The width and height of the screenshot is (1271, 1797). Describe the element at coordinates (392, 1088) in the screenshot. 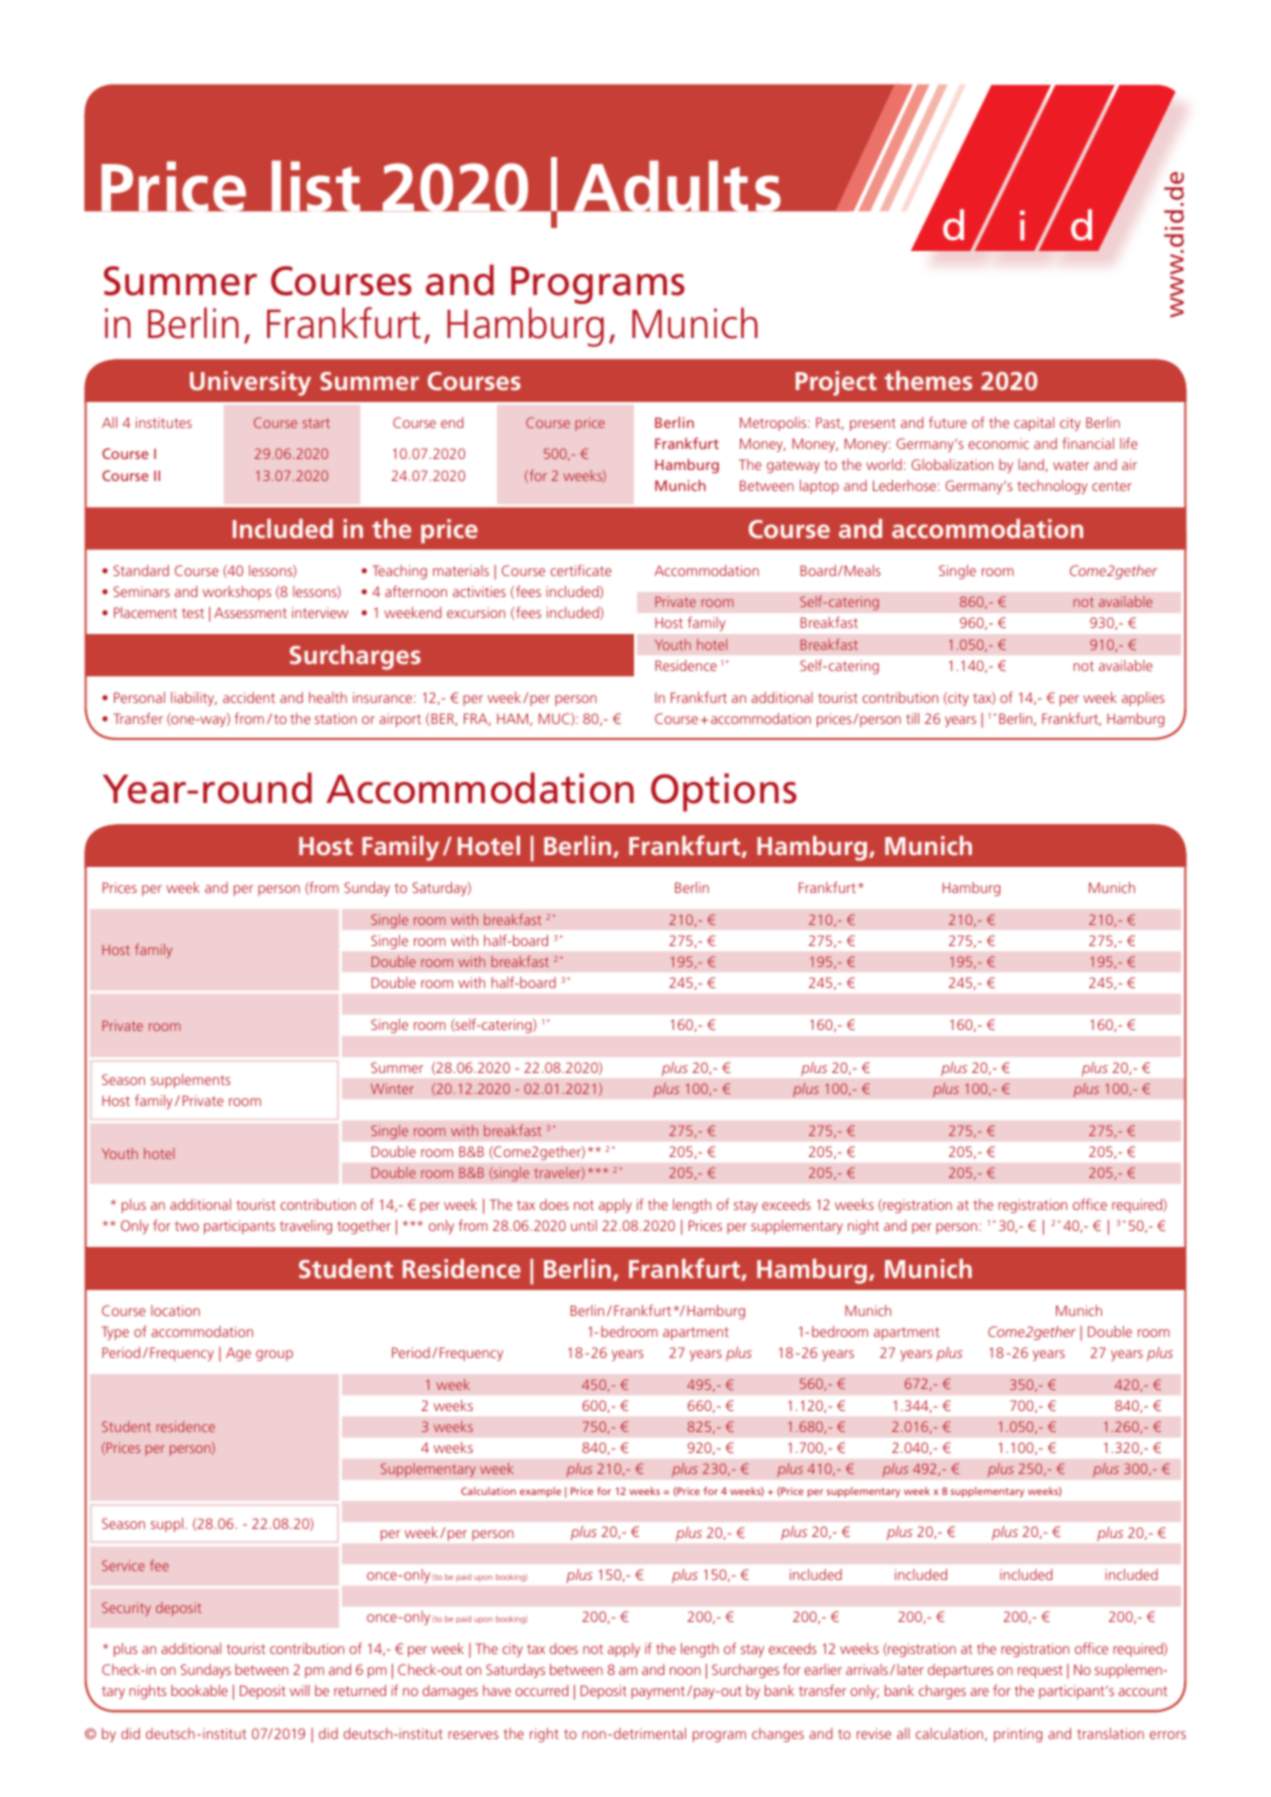

I see `Winter` at that location.
